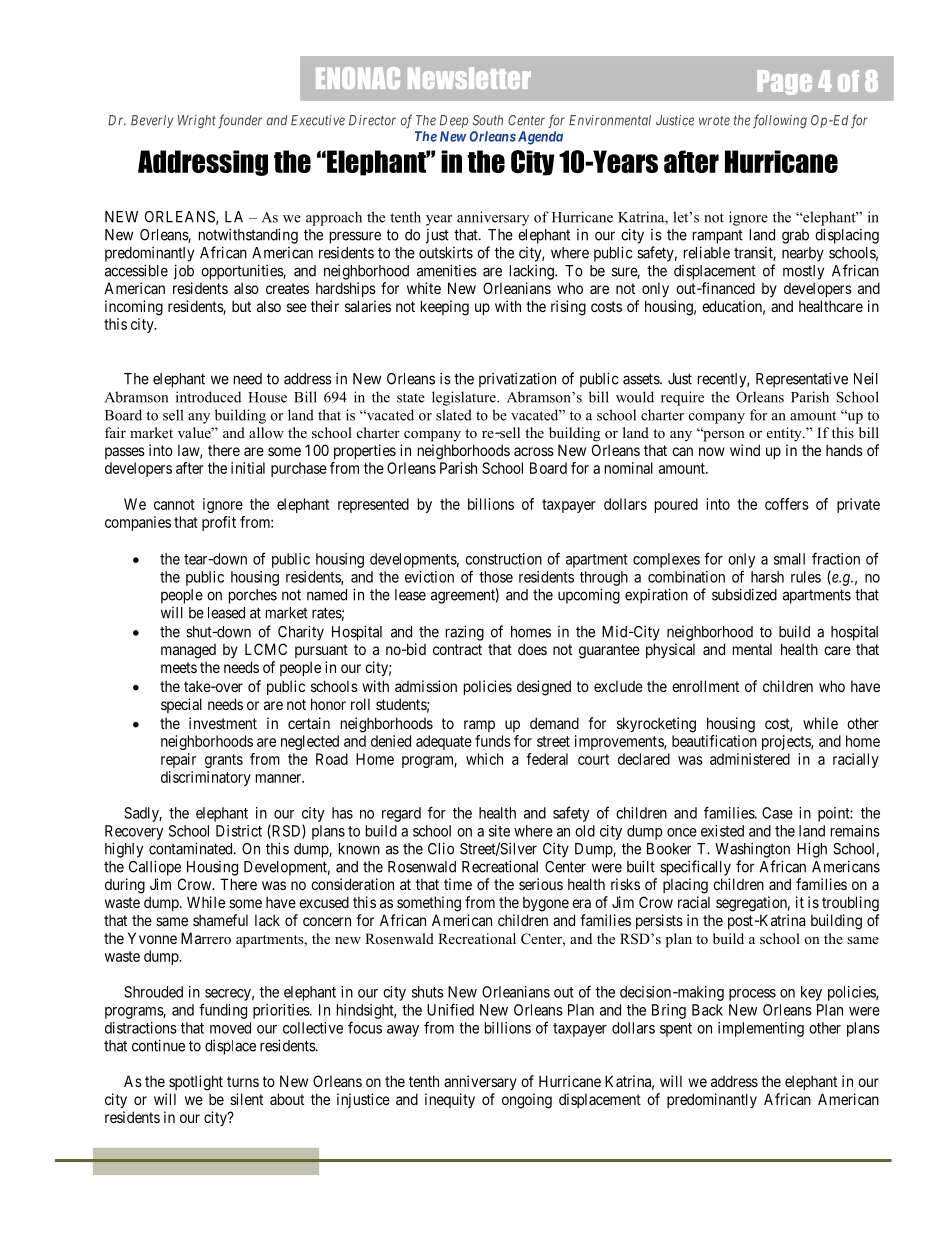 This screenshot has height=1233, width=952. What do you see at coordinates (488, 120) in the screenshot?
I see `South` at bounding box center [488, 120].
